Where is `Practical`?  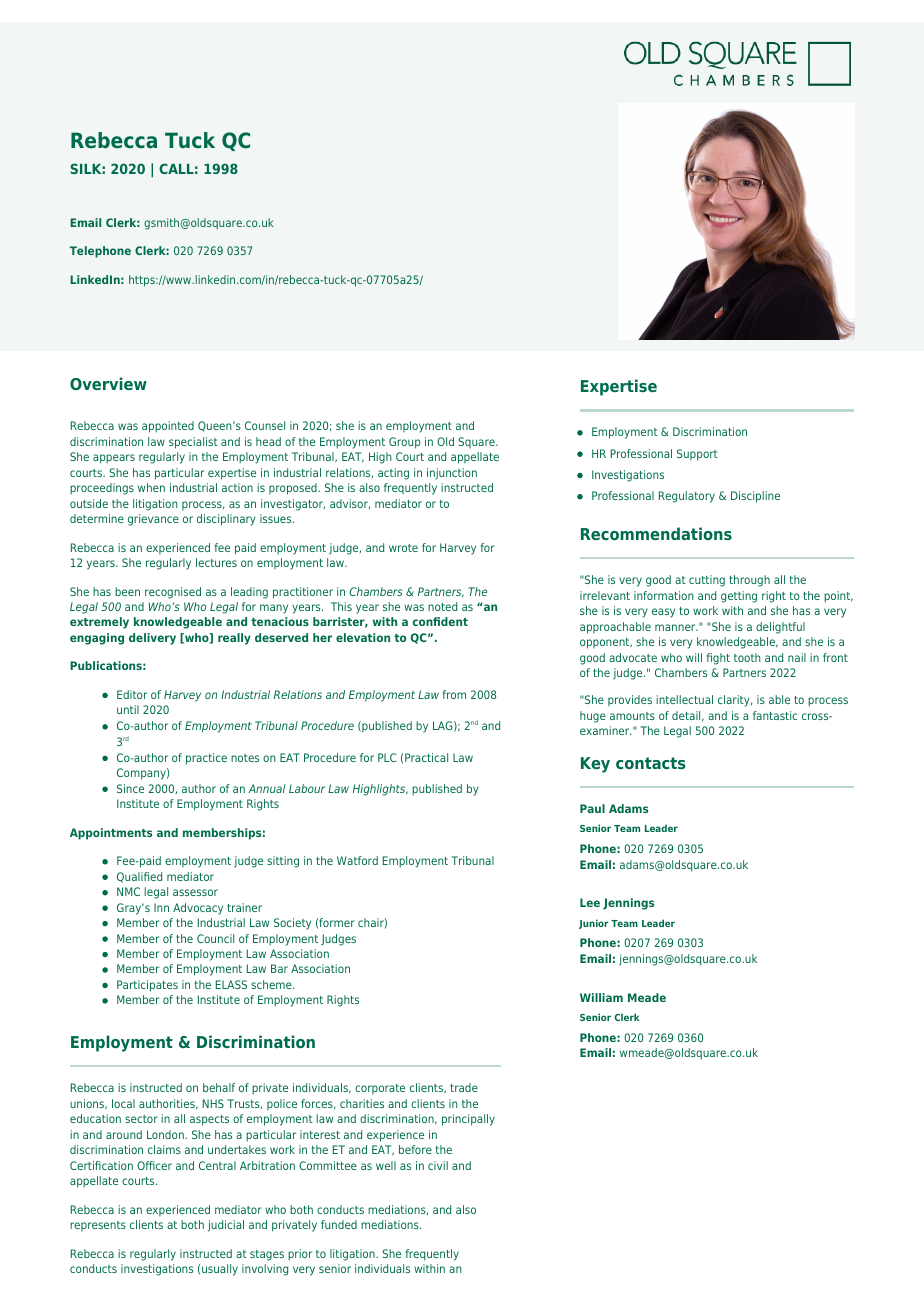
Practical is located at coordinates (426, 757).
